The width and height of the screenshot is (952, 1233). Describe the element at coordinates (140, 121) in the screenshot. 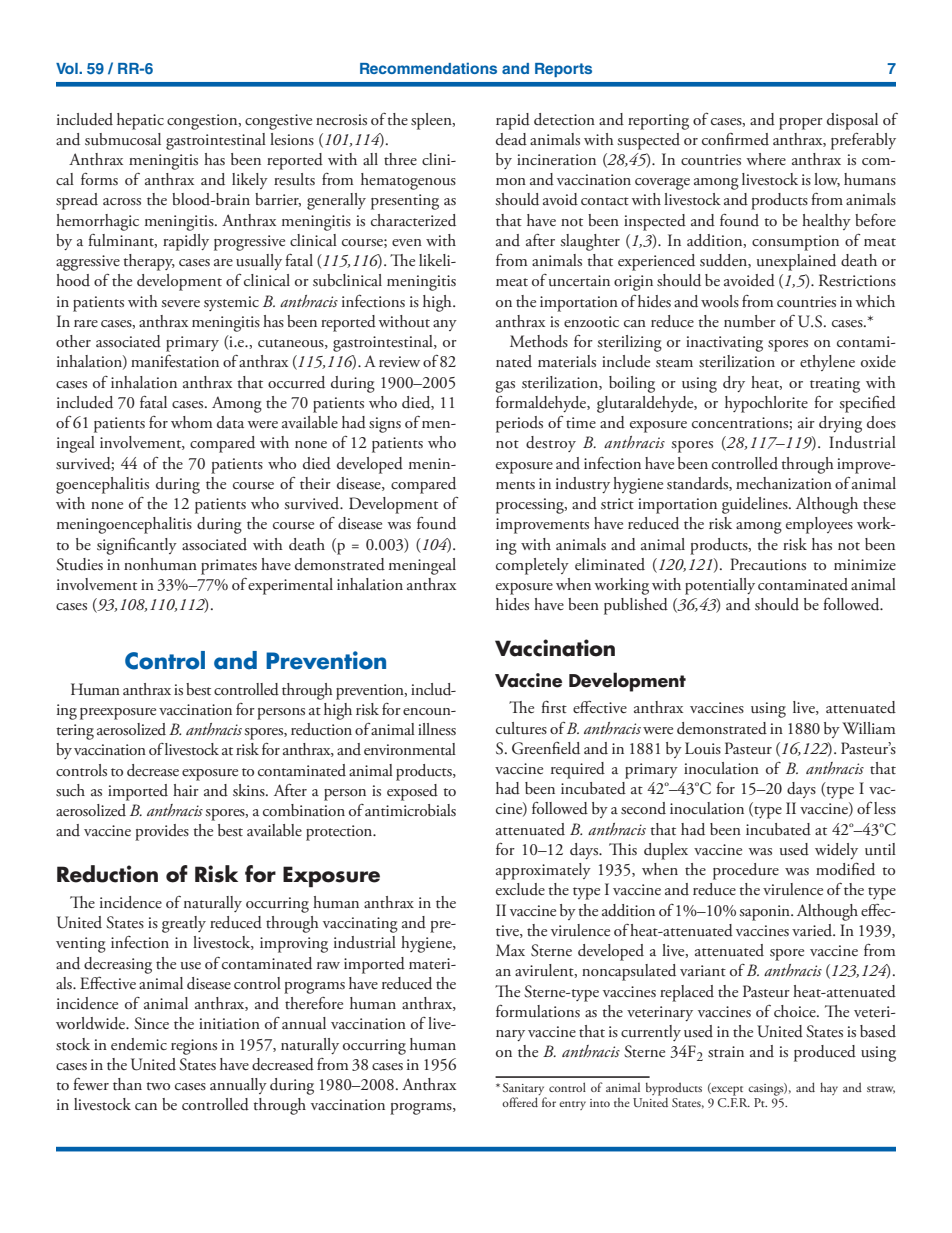

I see `hepatic` at that location.
